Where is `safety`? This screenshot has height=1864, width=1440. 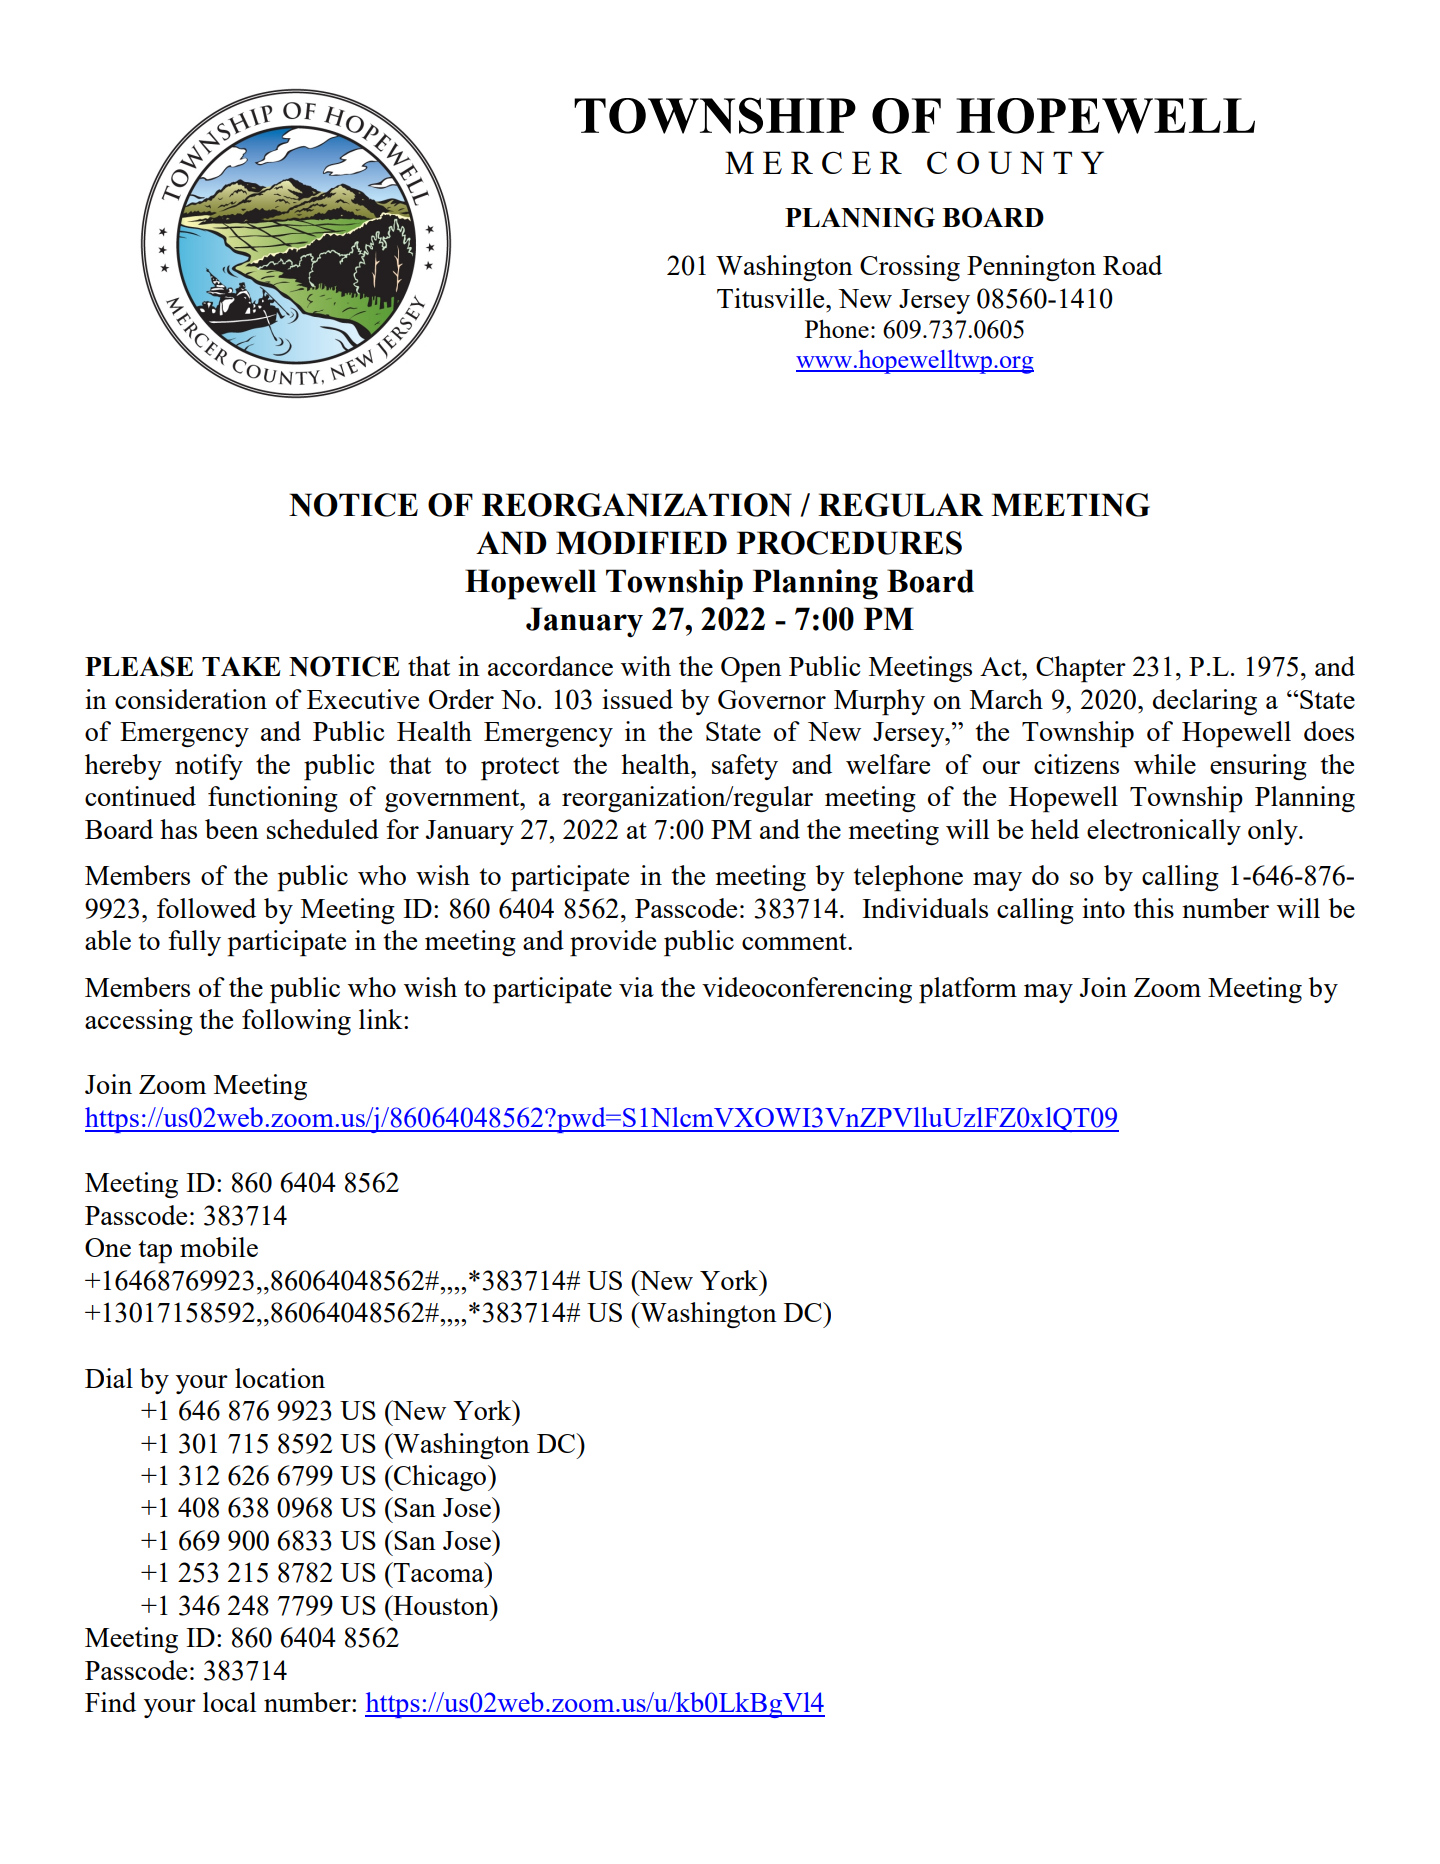 safety is located at coordinates (745, 767).
